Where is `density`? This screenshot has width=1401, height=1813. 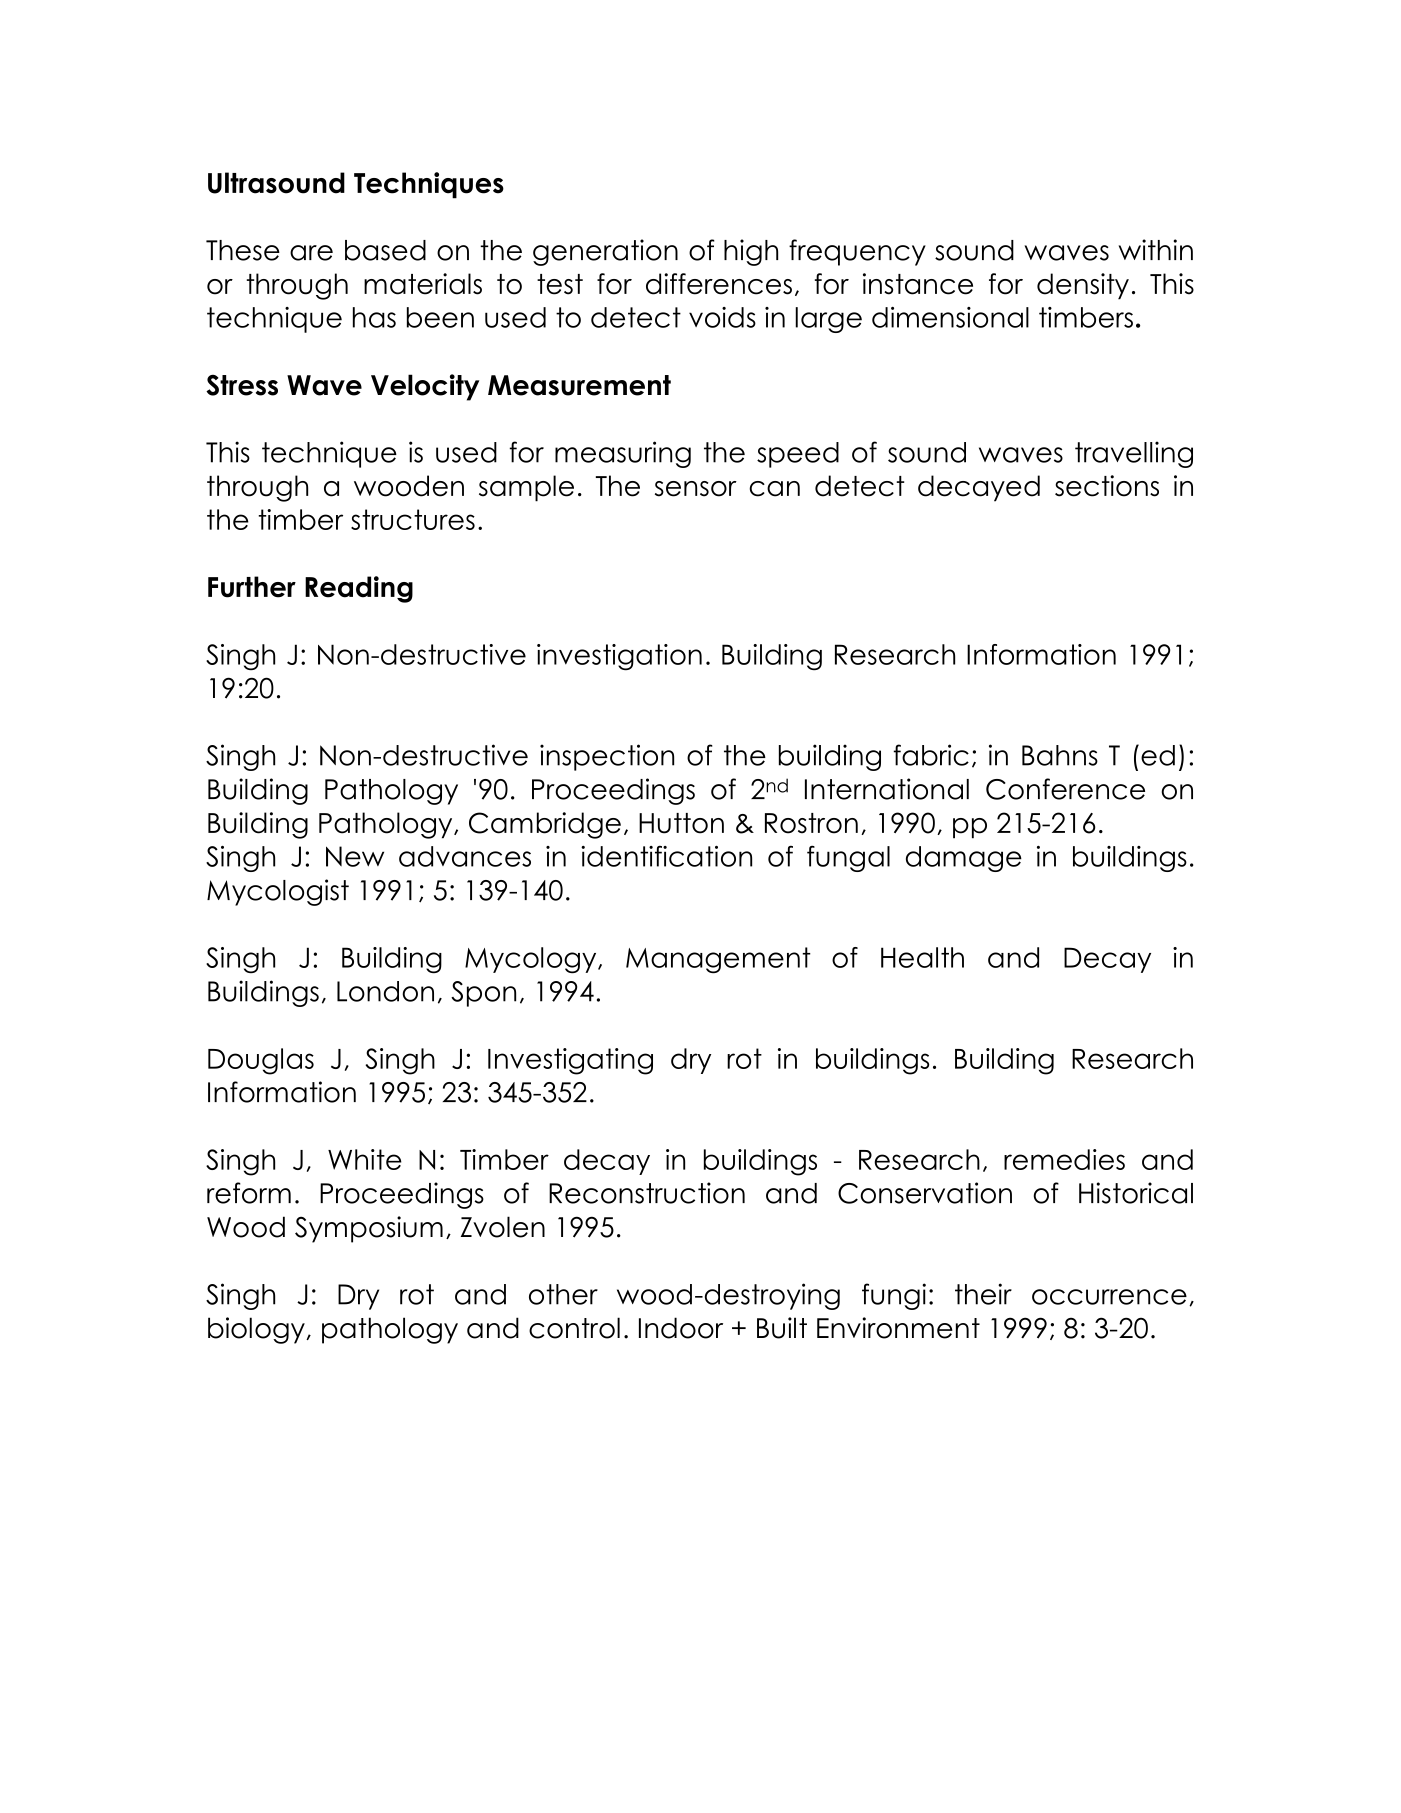
density is located at coordinates (1083, 286).
